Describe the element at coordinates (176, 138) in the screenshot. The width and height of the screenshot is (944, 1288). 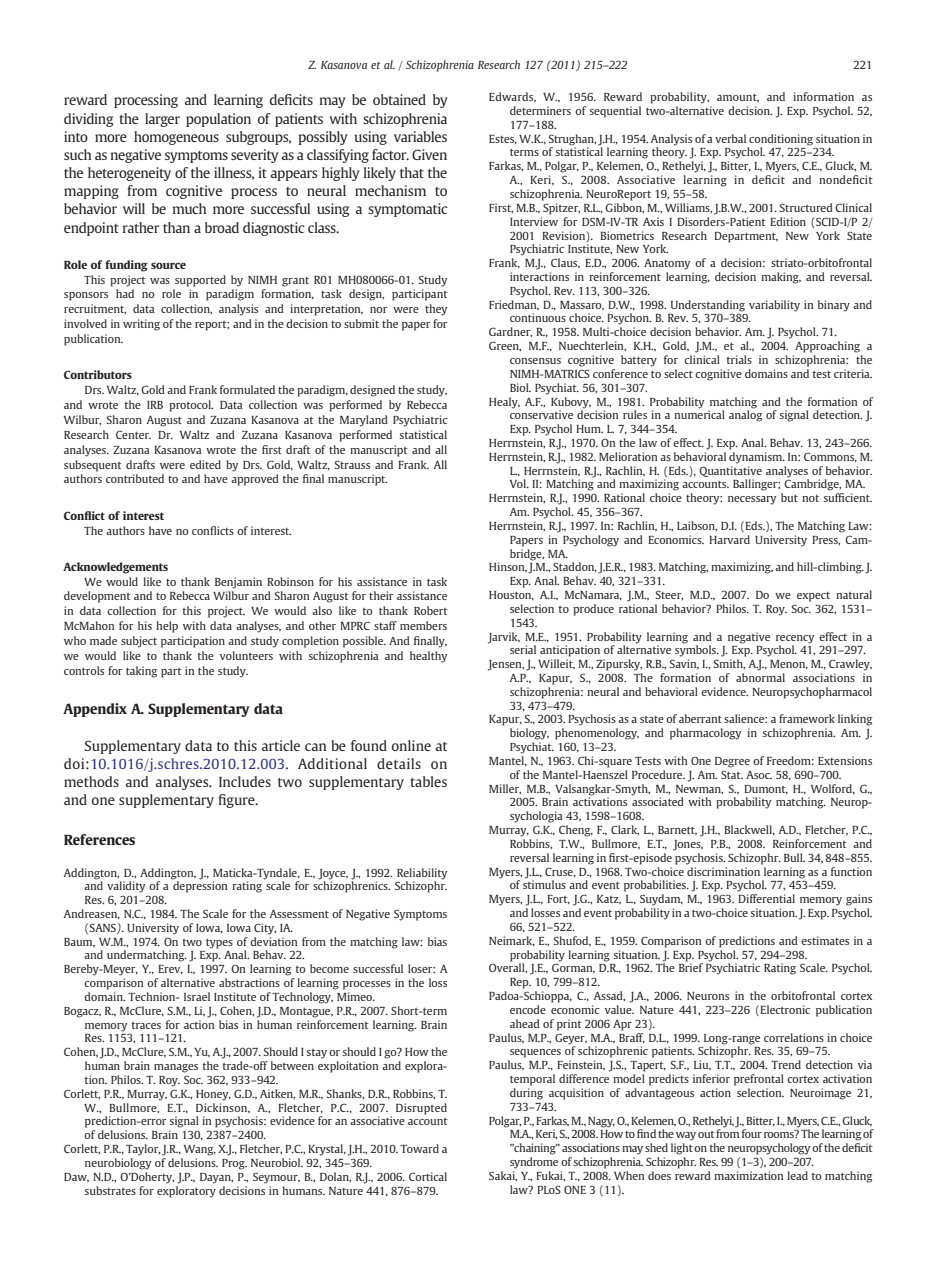
I see `homogeneous` at that location.
